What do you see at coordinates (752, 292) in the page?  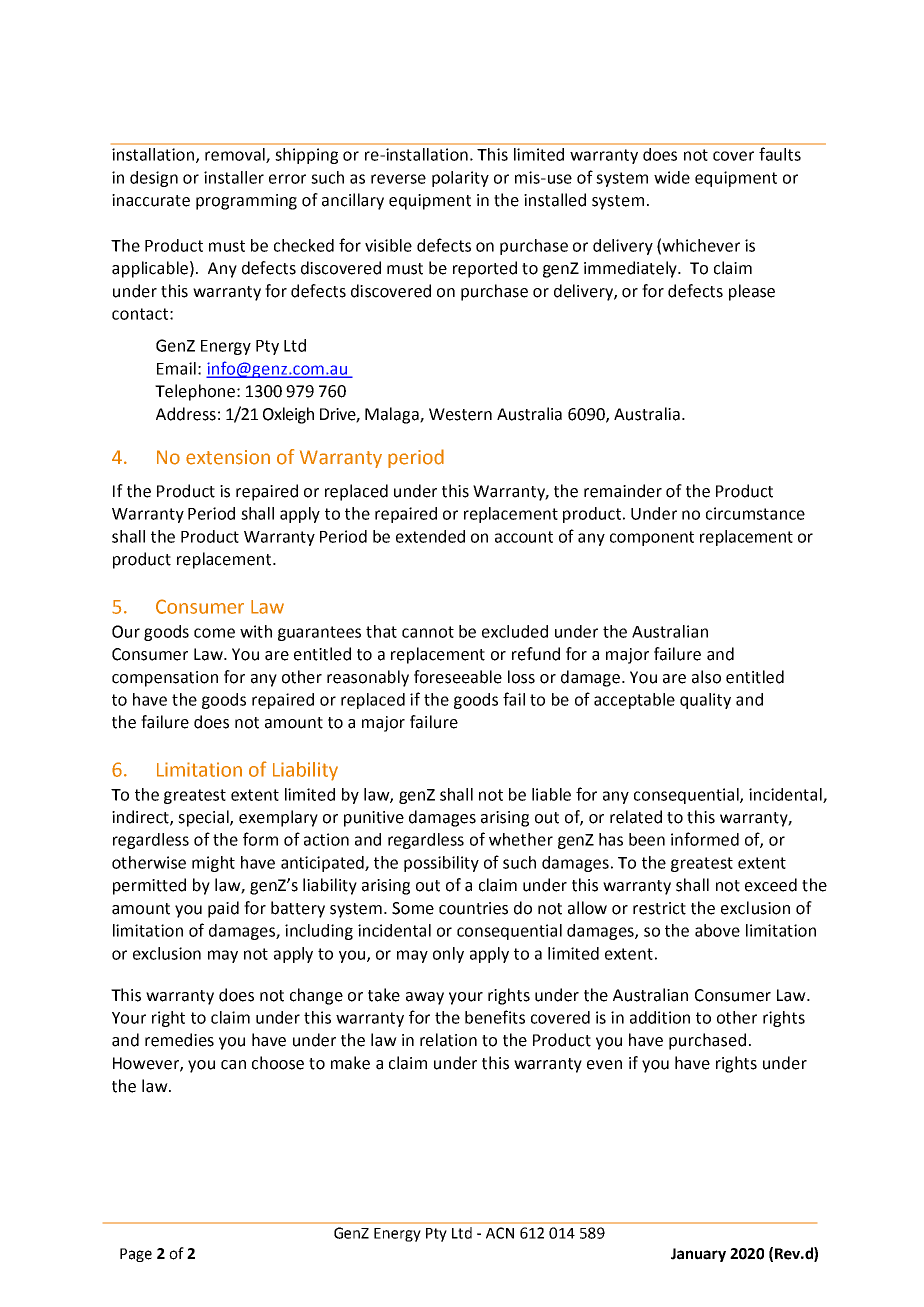 I see `please` at bounding box center [752, 292].
